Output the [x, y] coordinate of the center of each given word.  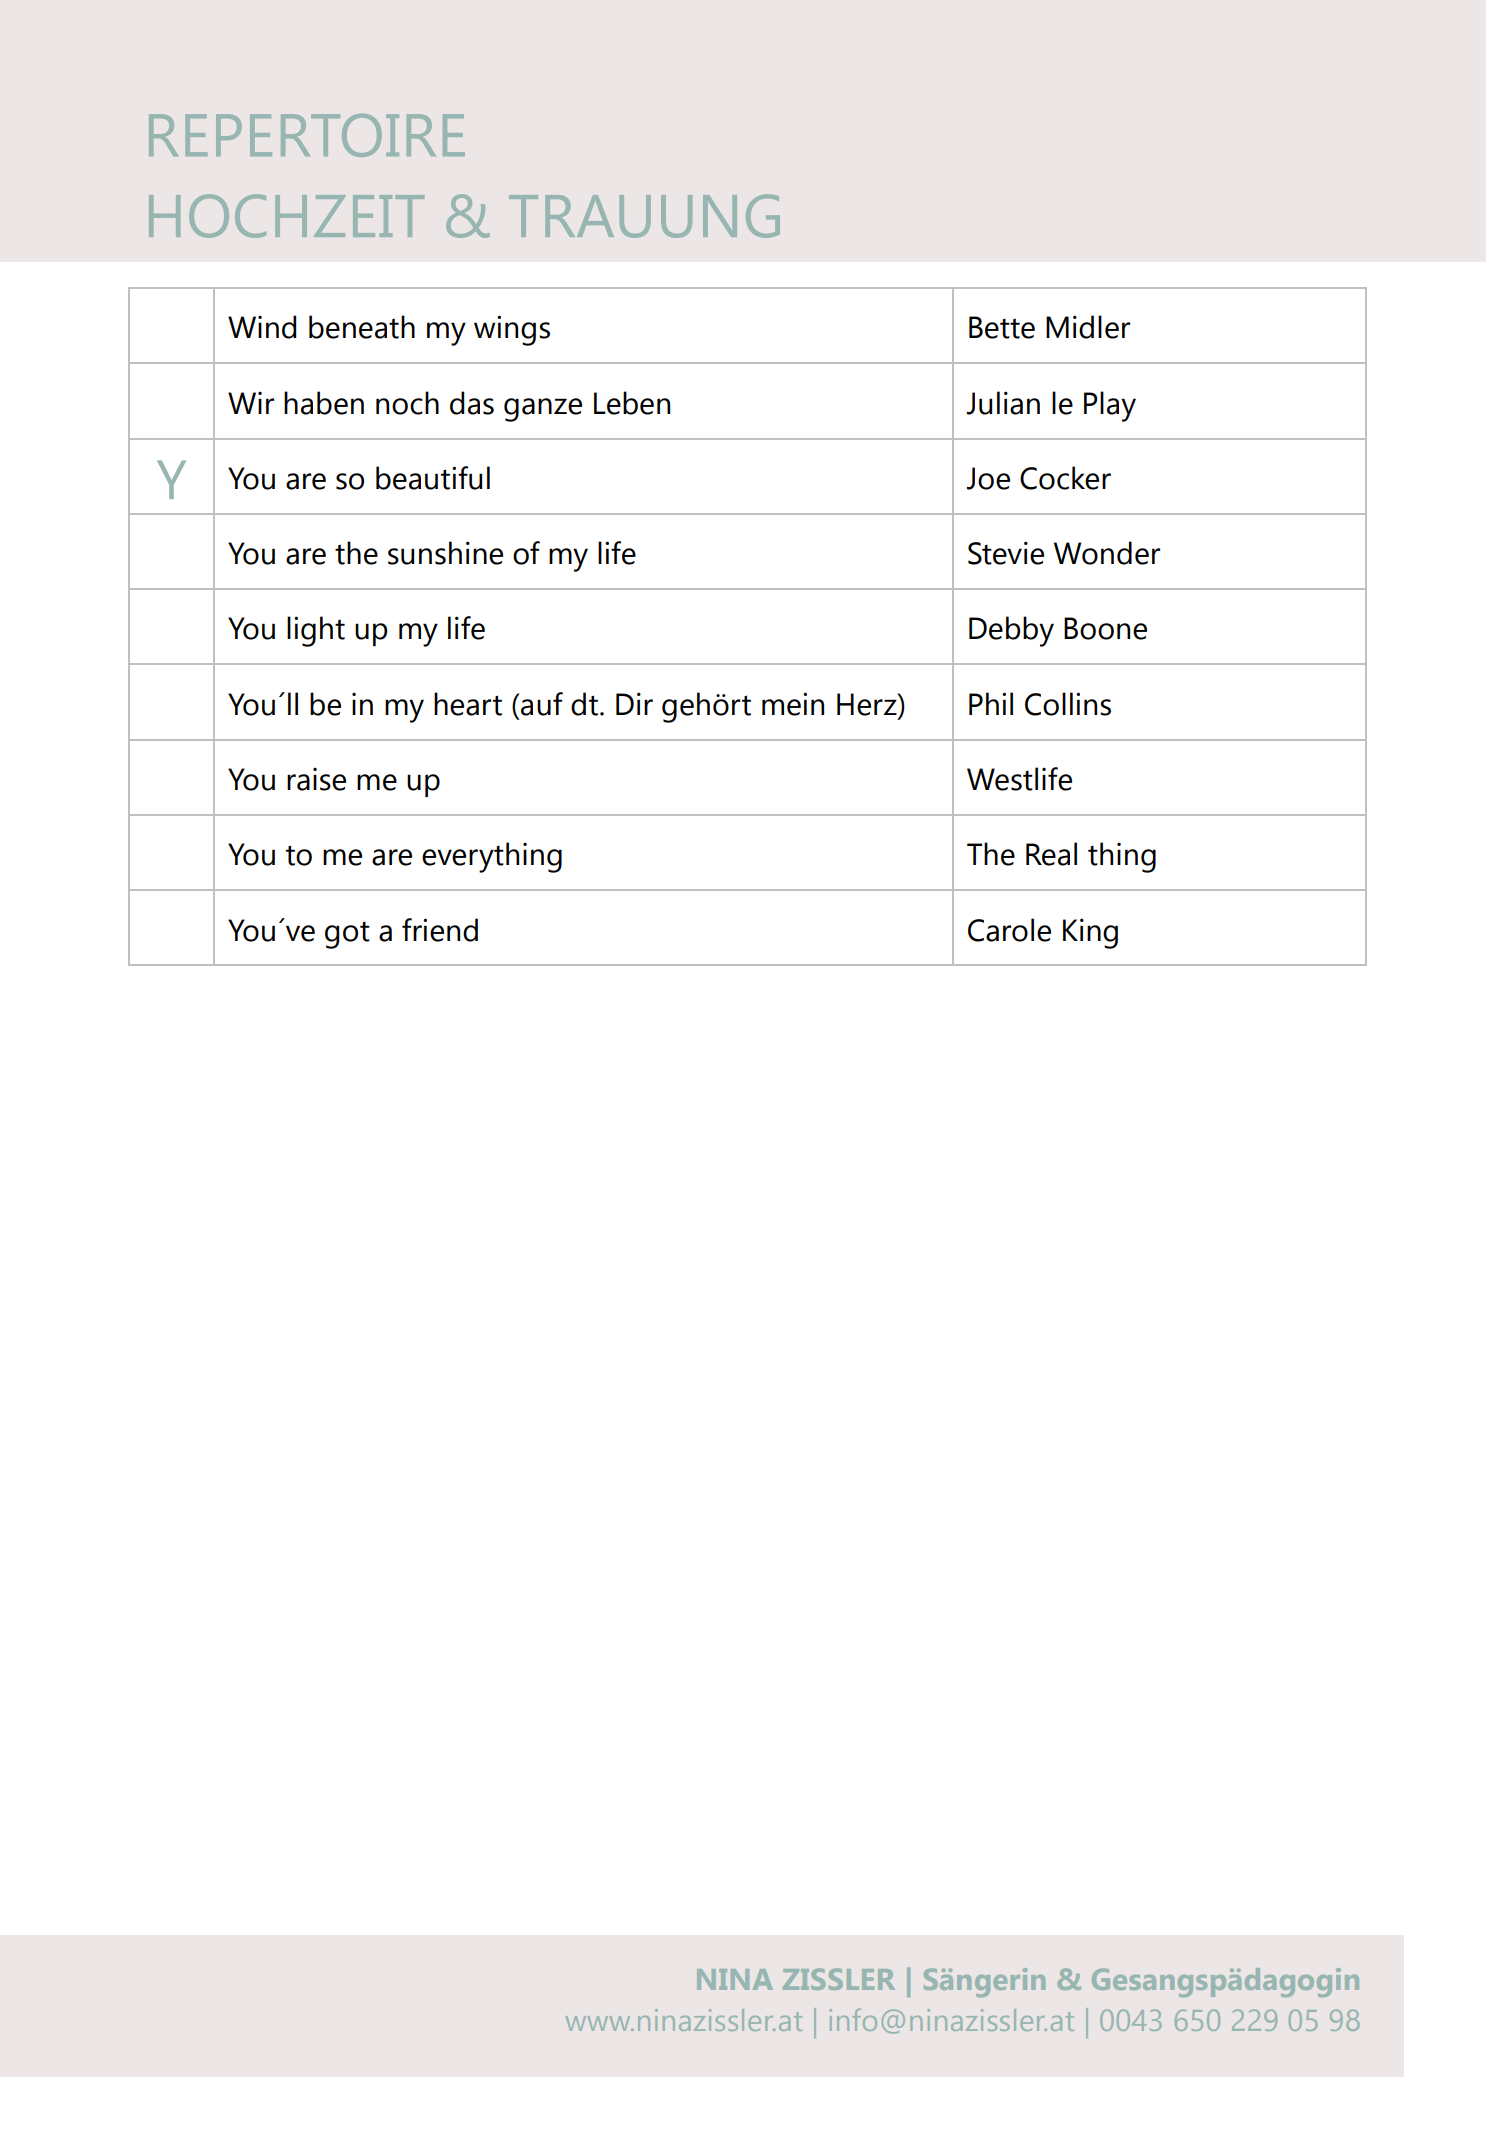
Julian [1003, 403]
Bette [1002, 327]
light [316, 631]
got [347, 935]
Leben [632, 403]
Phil [991, 703]
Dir [634, 703]
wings [512, 330]
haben [324, 403]
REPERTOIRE [307, 135]
